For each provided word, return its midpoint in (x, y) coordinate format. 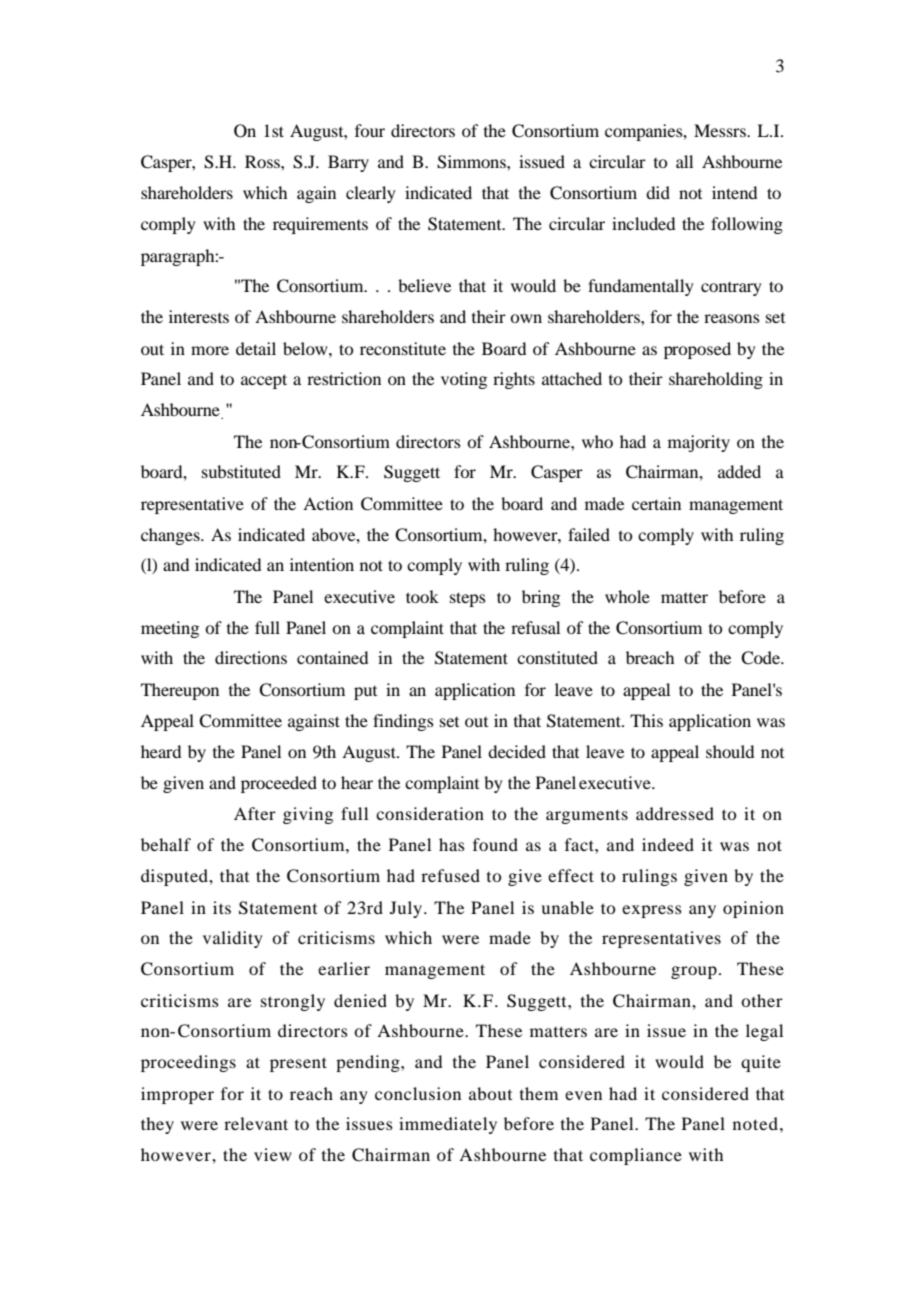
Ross (263, 161)
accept (264, 381)
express (652, 911)
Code (762, 658)
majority (699, 443)
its (222, 907)
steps (468, 599)
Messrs (721, 130)
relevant (256, 1123)
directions (251, 657)
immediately (448, 1125)
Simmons (472, 162)
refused (450, 875)
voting (464, 380)
